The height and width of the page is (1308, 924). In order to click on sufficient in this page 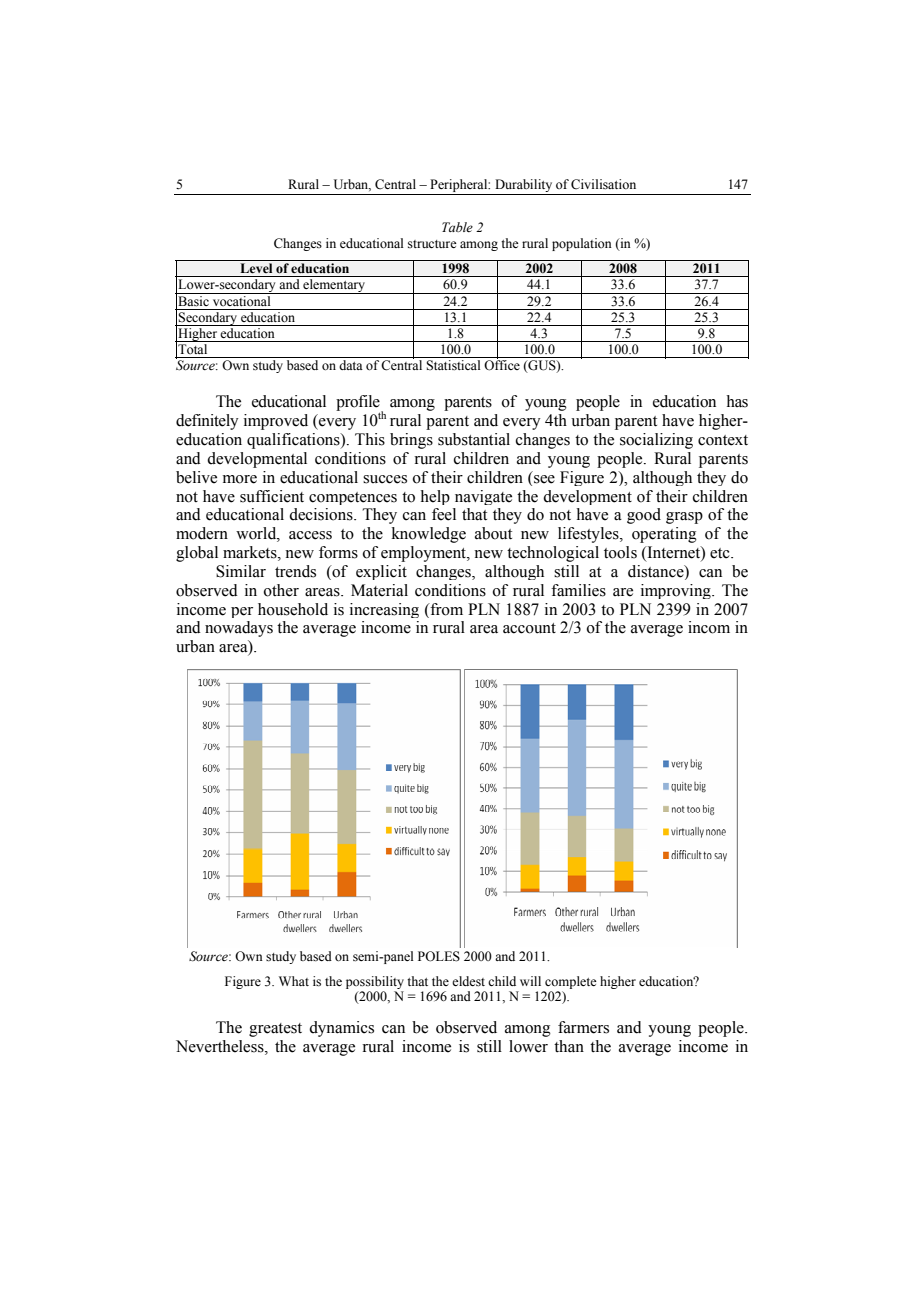, I will do `click(272, 496)`.
